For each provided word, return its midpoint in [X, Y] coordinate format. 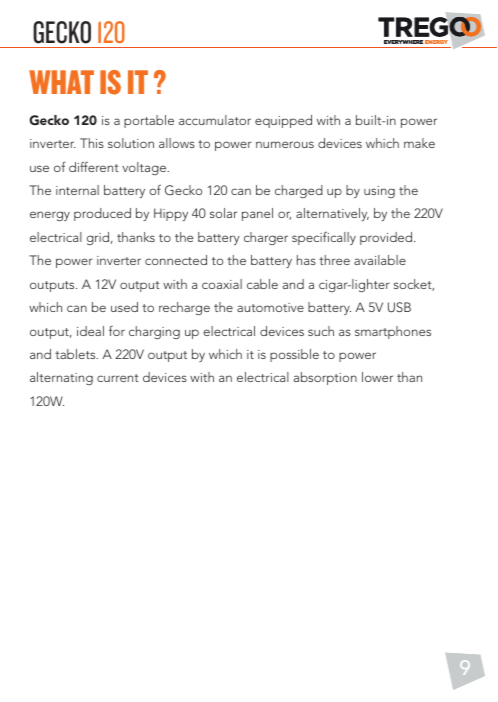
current [118, 378]
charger [266, 238]
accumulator [215, 120]
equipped [283, 121]
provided [387, 238]
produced [102, 214]
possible [294, 355]
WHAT [61, 82]
